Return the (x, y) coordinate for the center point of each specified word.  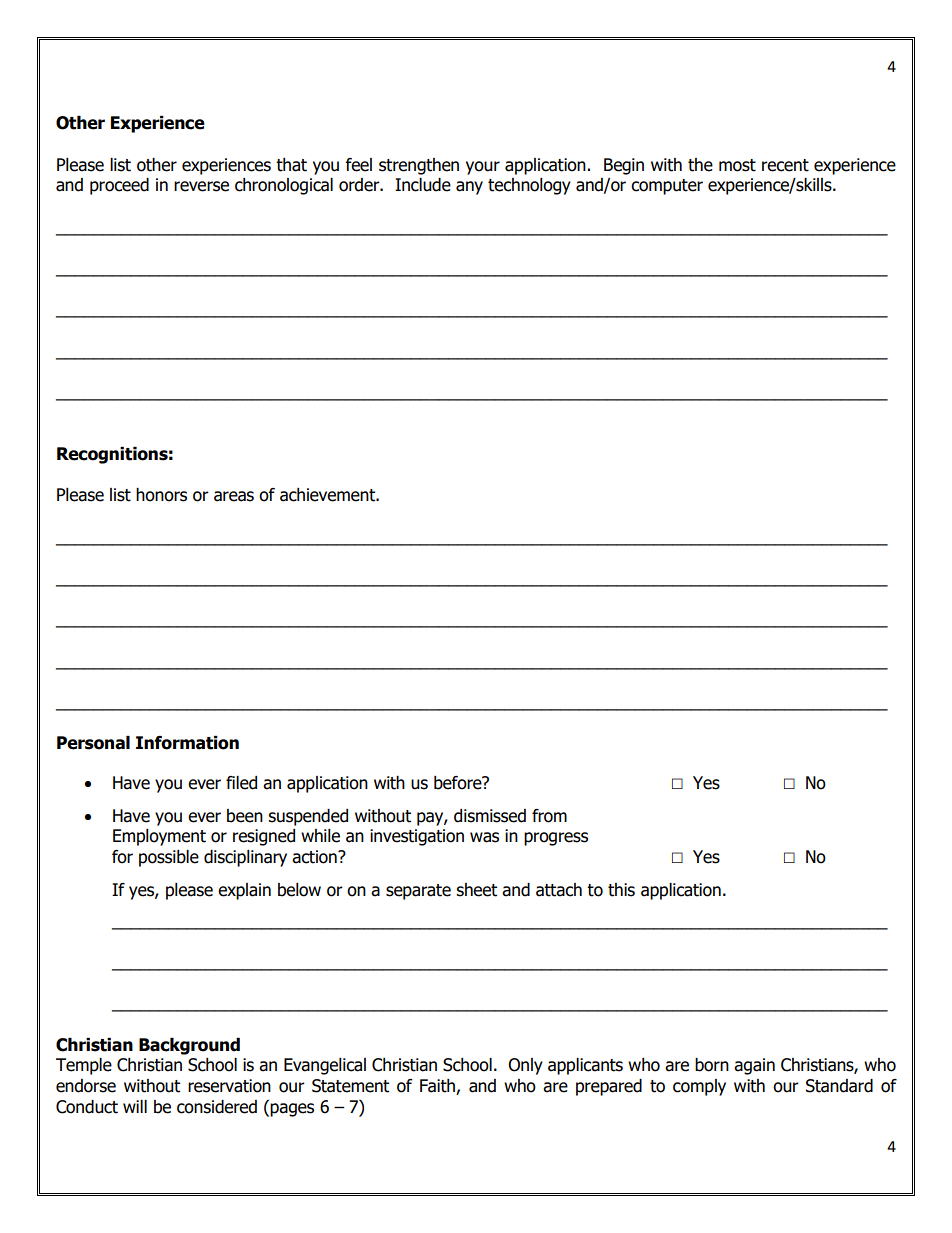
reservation (229, 1086)
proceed (119, 186)
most (737, 165)
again (754, 1066)
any (469, 188)
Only (525, 1066)
